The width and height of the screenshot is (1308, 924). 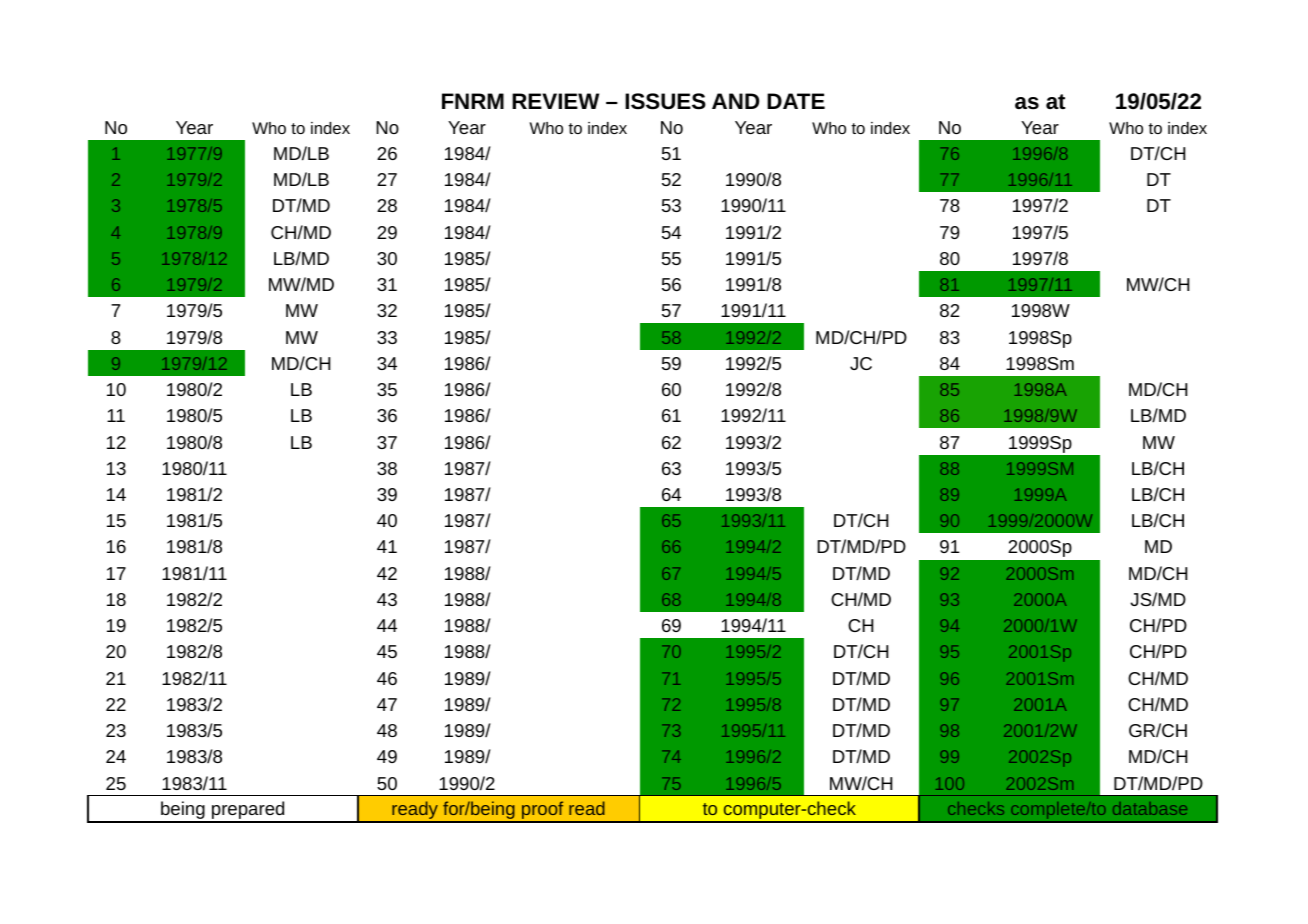 What do you see at coordinates (796, 101) in the screenshot?
I see `DATE` at bounding box center [796, 101].
